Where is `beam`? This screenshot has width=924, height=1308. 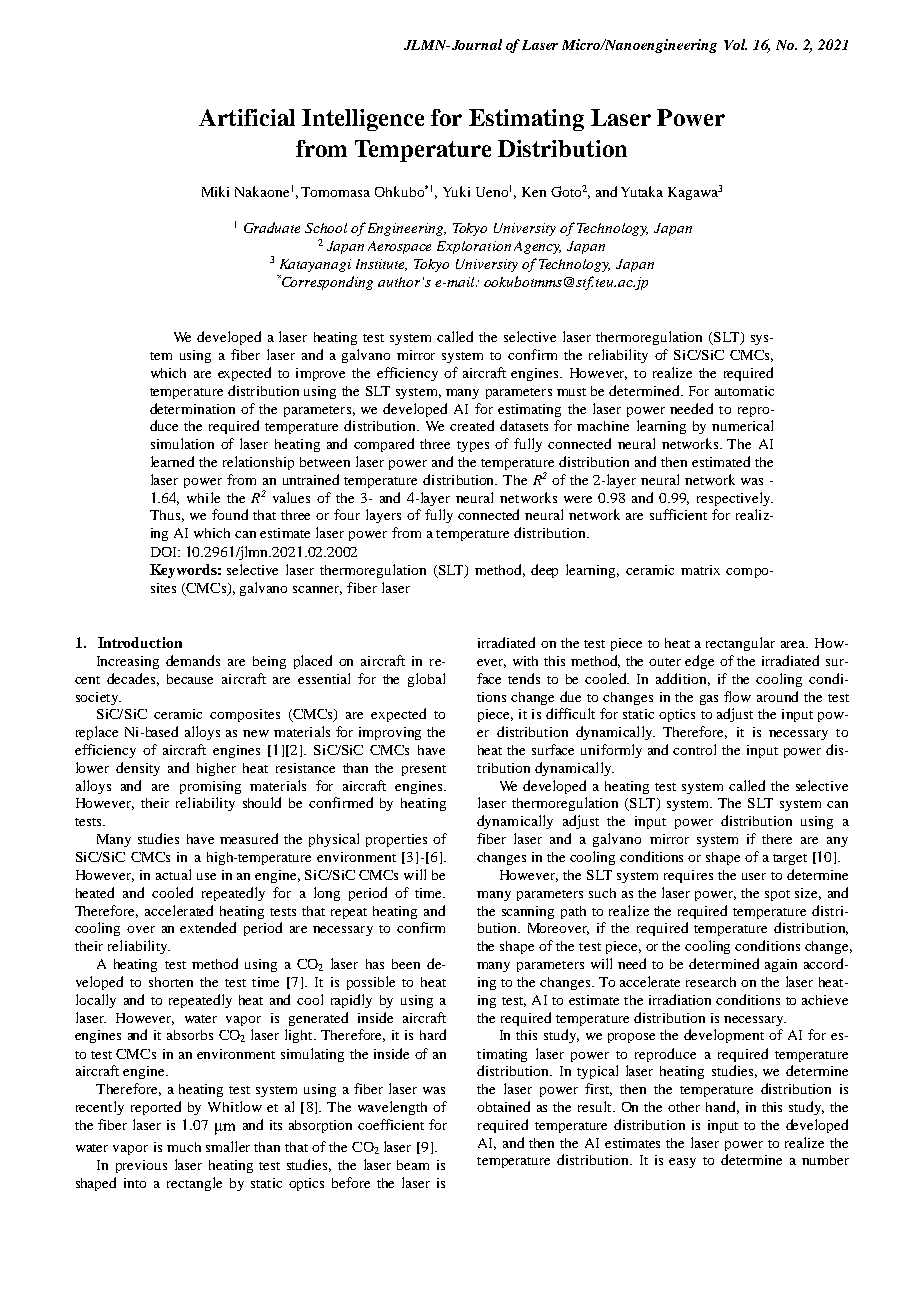 beam is located at coordinates (413, 1165).
